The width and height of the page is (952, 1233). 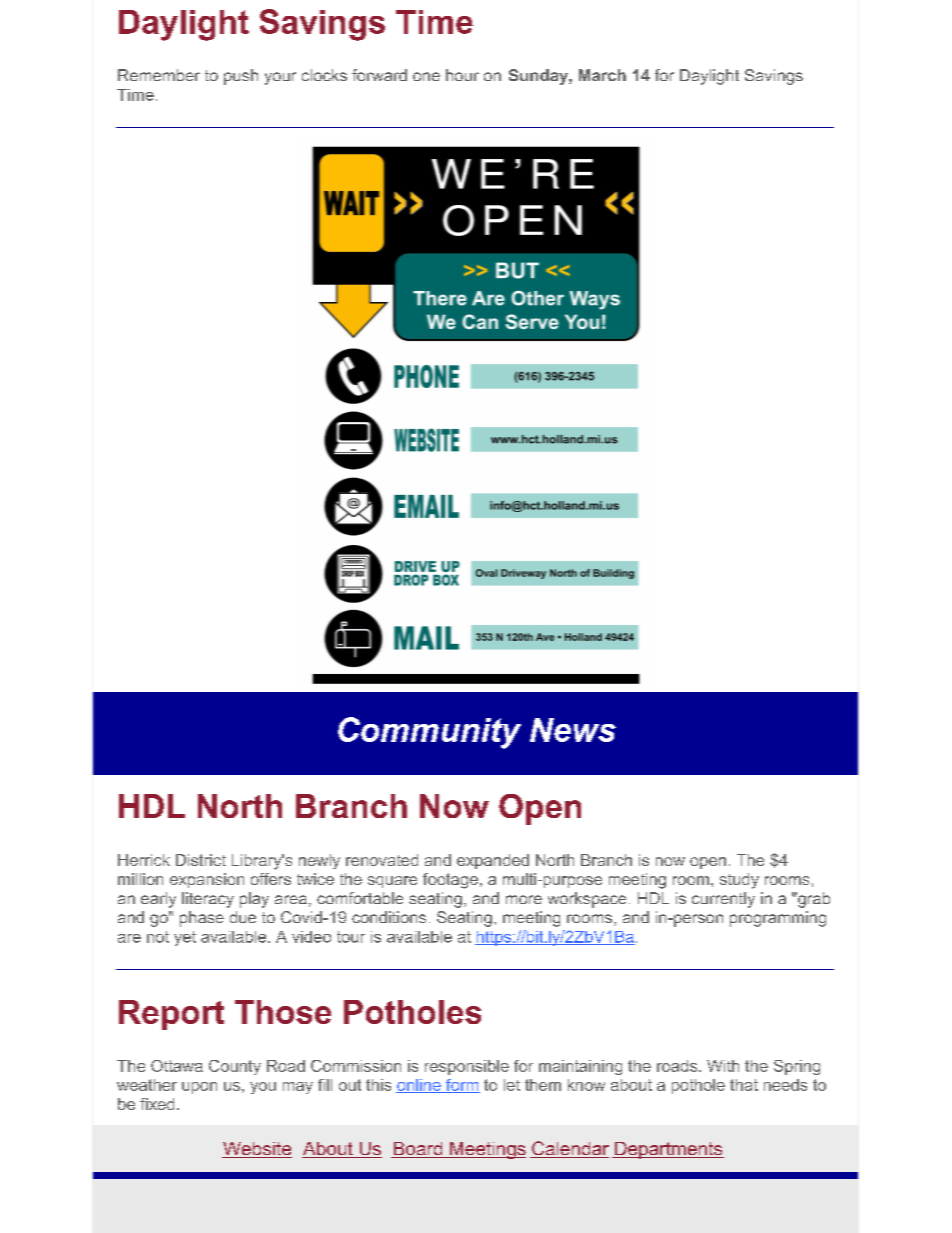 I want to click on News, so click(x=573, y=730).
